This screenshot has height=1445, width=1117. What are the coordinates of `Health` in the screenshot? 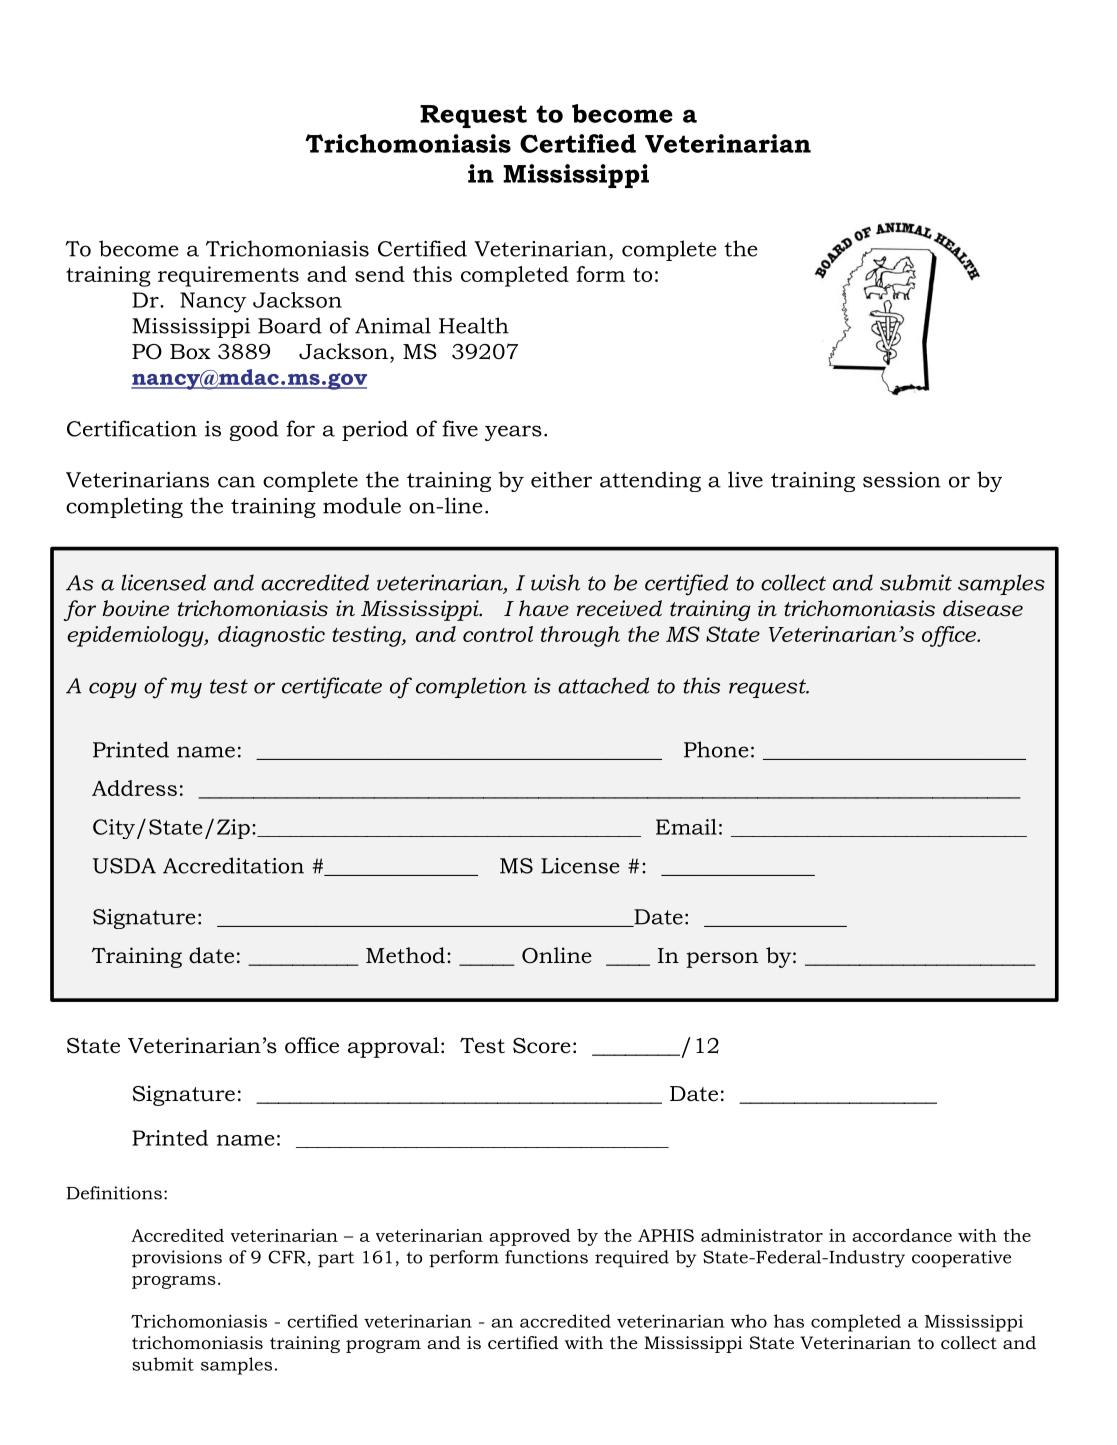 It's located at (474, 325).
